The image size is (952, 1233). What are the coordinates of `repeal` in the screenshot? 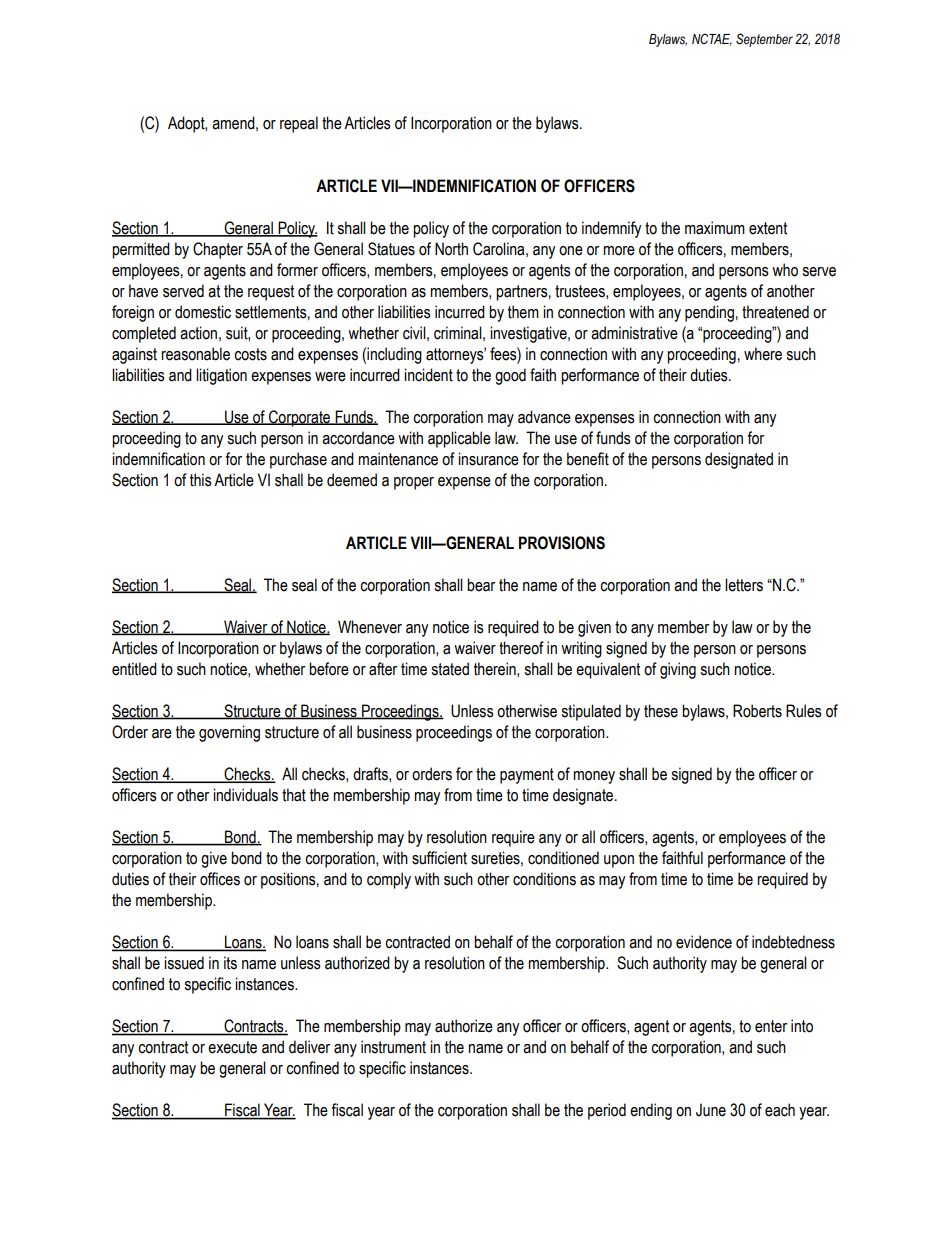 It's located at (299, 124).
